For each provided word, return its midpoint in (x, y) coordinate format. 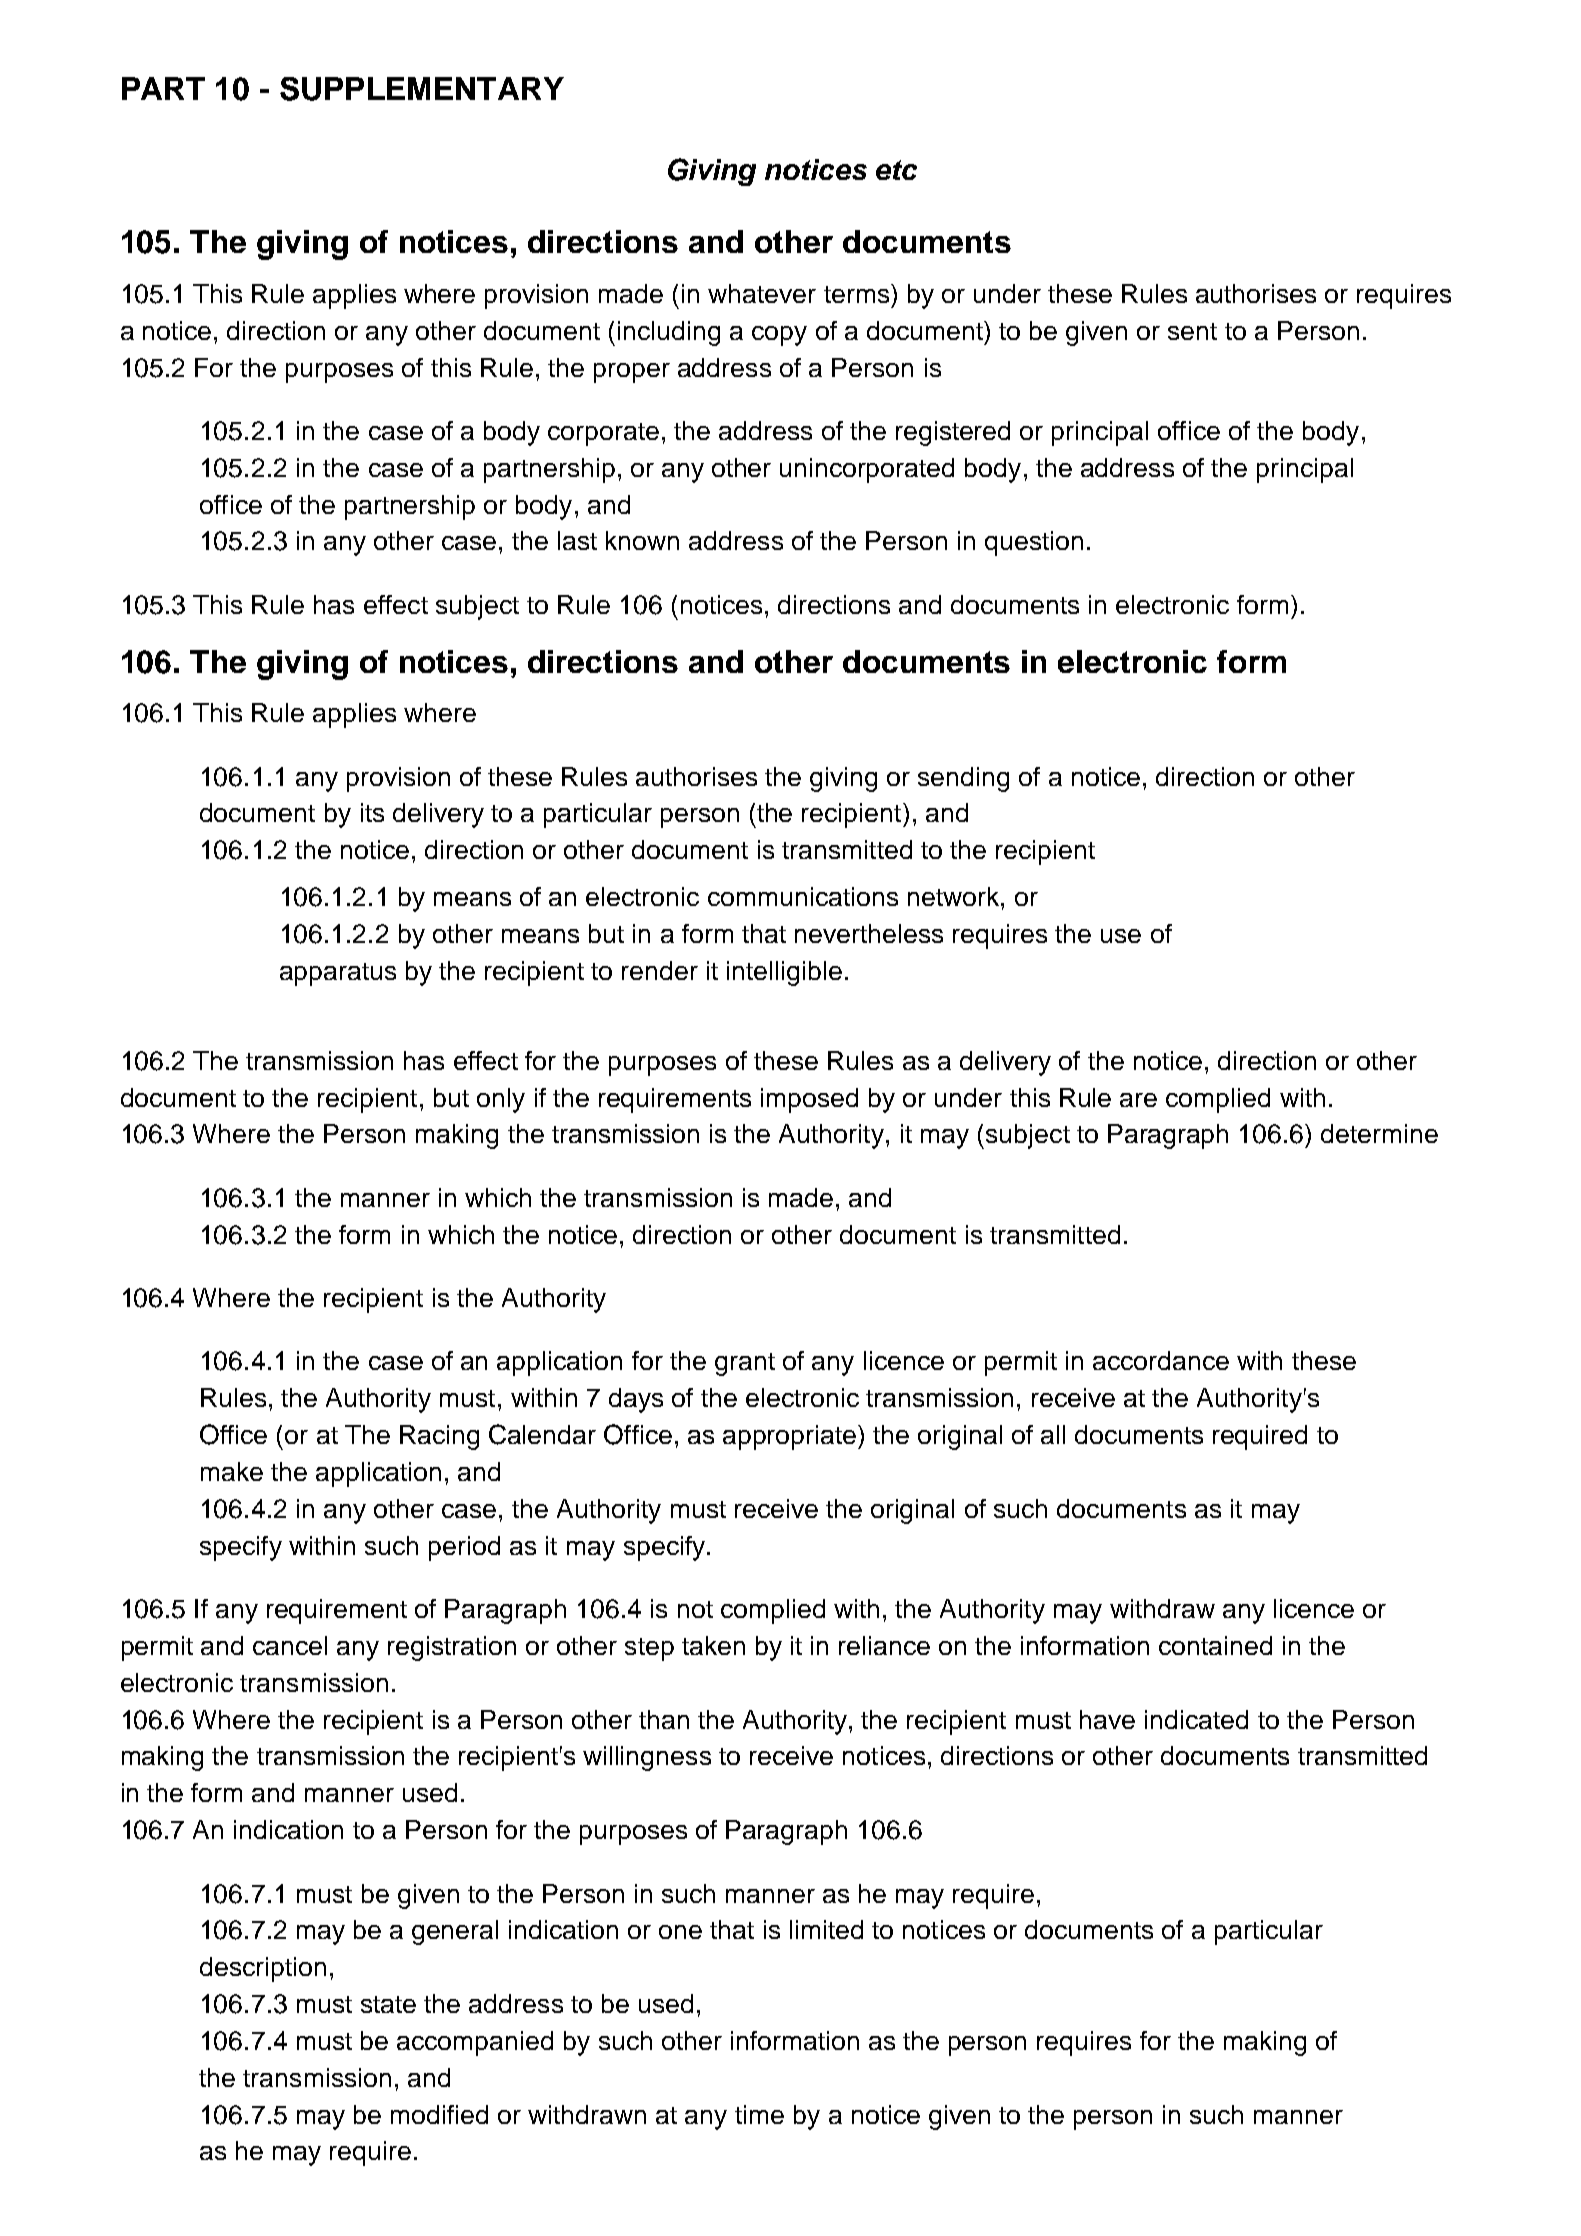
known (642, 540)
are (1138, 1100)
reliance (884, 1645)
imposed (809, 1100)
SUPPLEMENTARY (422, 89)
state (388, 2004)
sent (1192, 331)
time (759, 2114)
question (1034, 543)
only (501, 1100)
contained (1215, 1645)
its (372, 812)
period (464, 1548)
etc (896, 170)
